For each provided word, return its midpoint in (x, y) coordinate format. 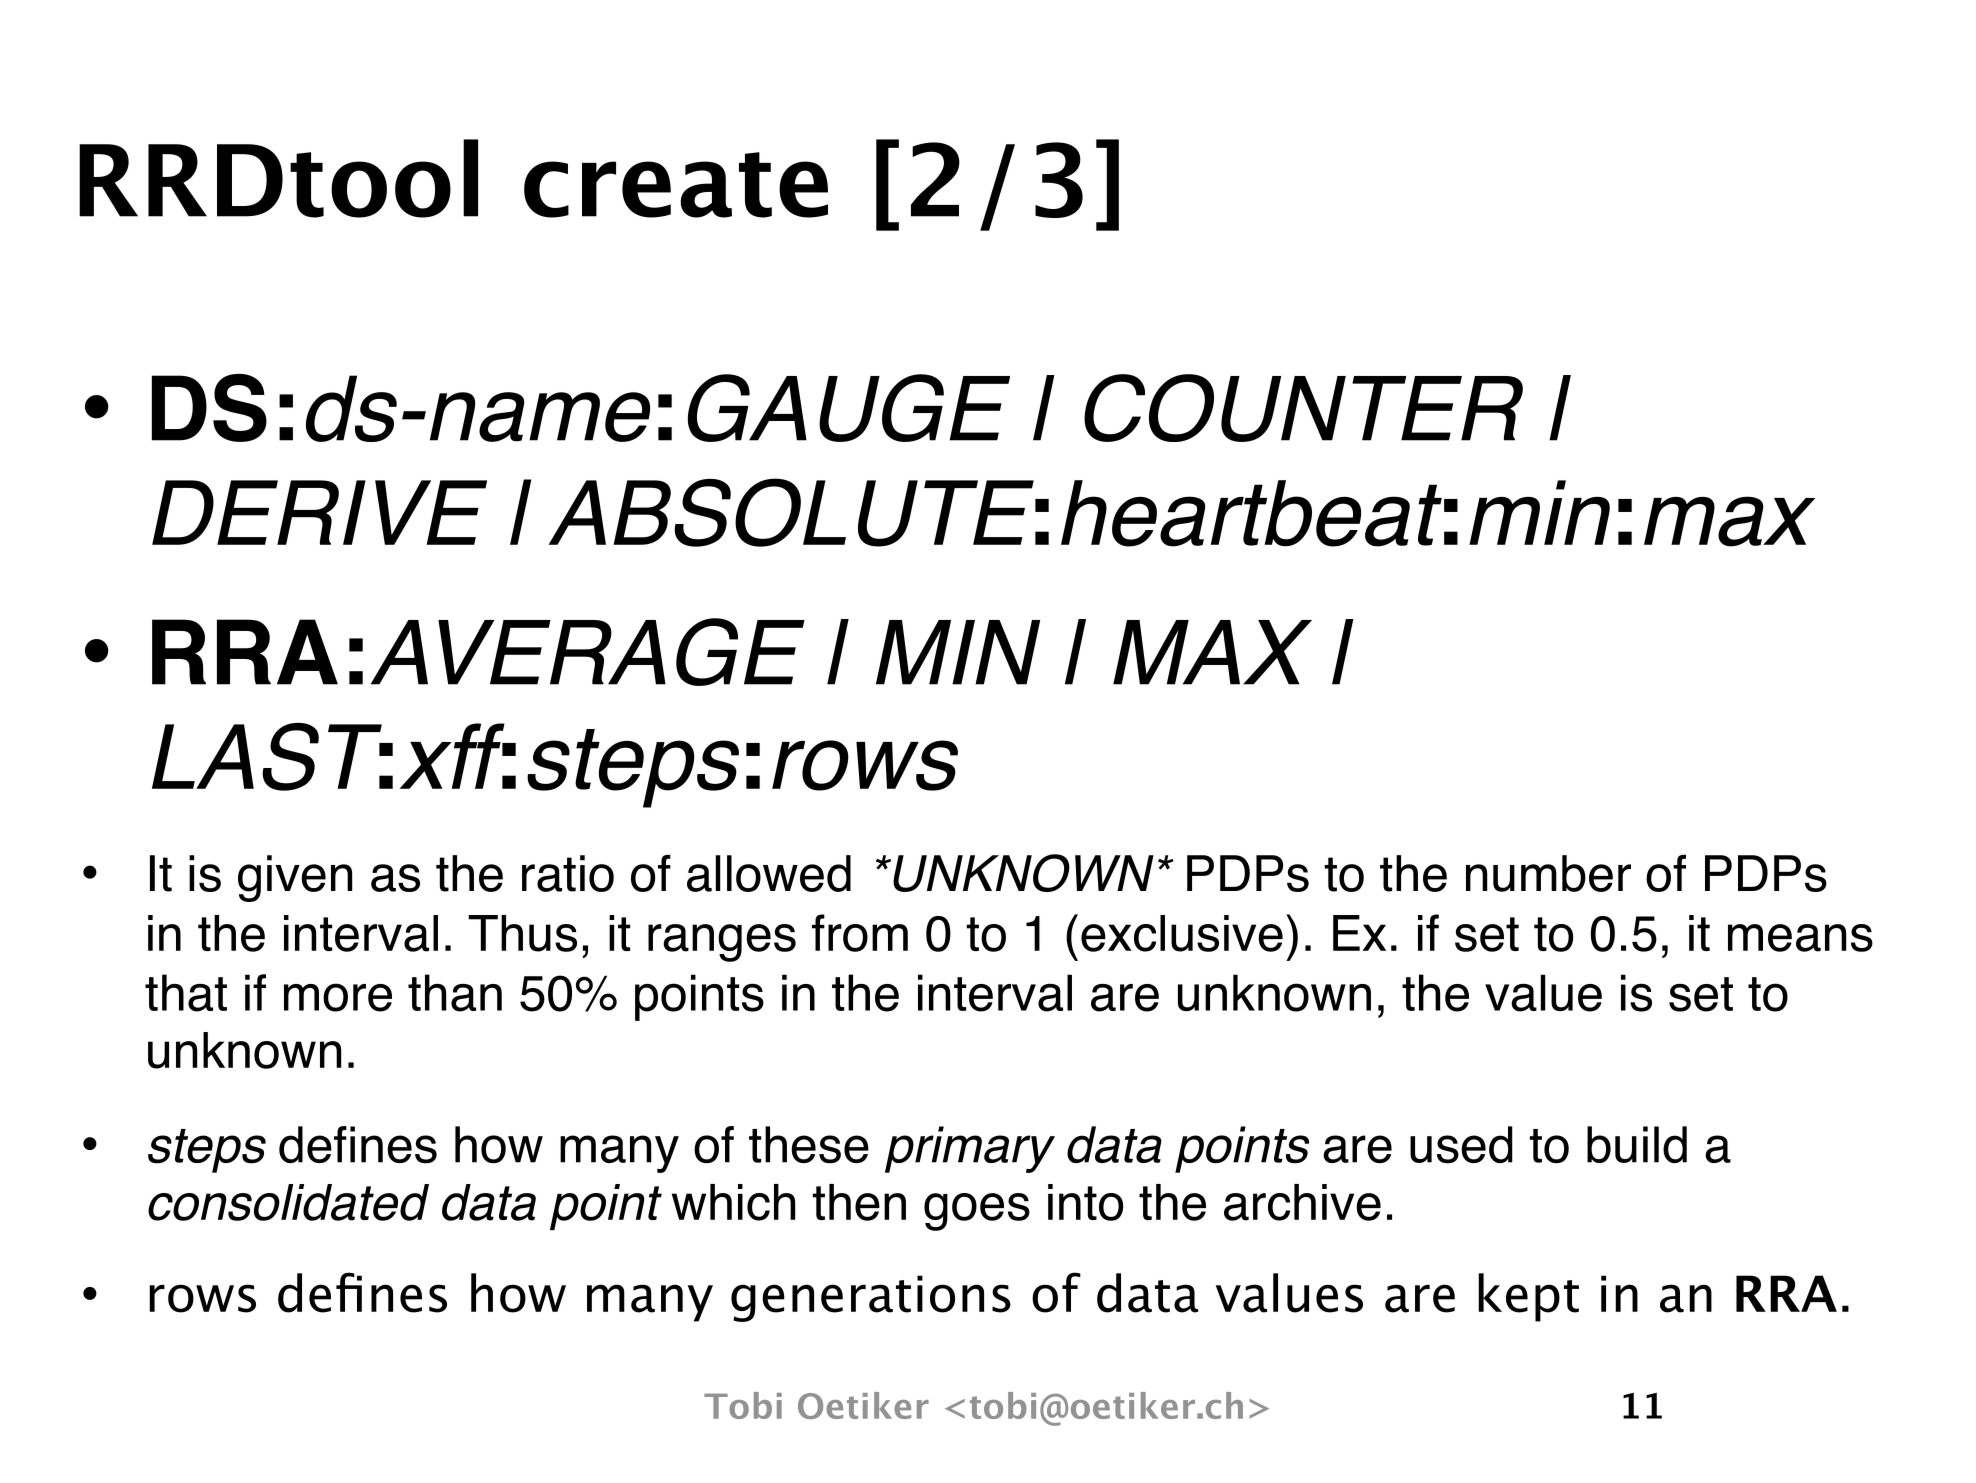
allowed (769, 873)
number (1548, 873)
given (295, 878)
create (676, 185)
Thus (522, 933)
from (860, 933)
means (1800, 938)
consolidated (288, 1202)
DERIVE (319, 512)
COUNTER (1303, 408)
